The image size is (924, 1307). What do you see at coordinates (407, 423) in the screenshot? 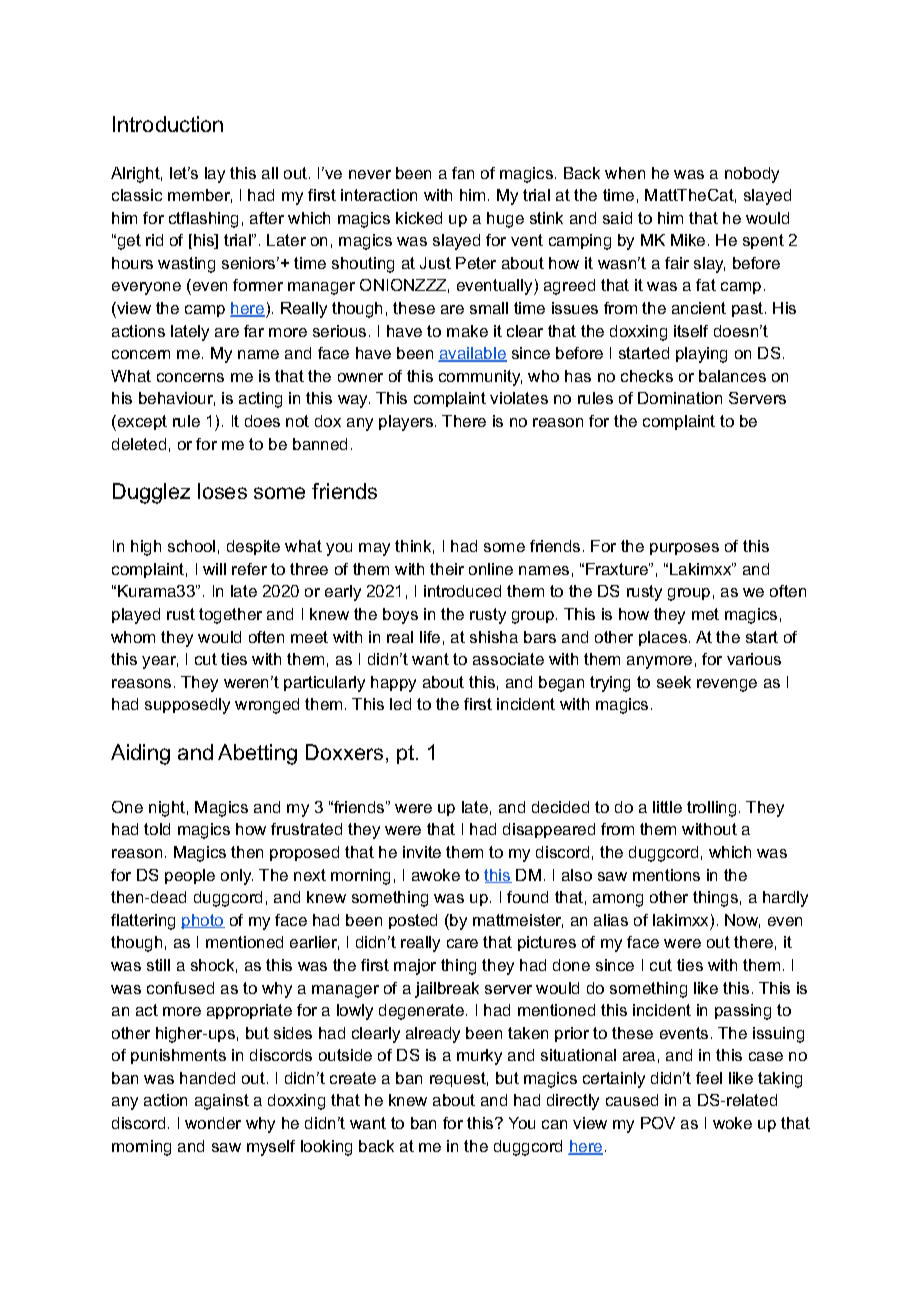
I see `players` at bounding box center [407, 423].
